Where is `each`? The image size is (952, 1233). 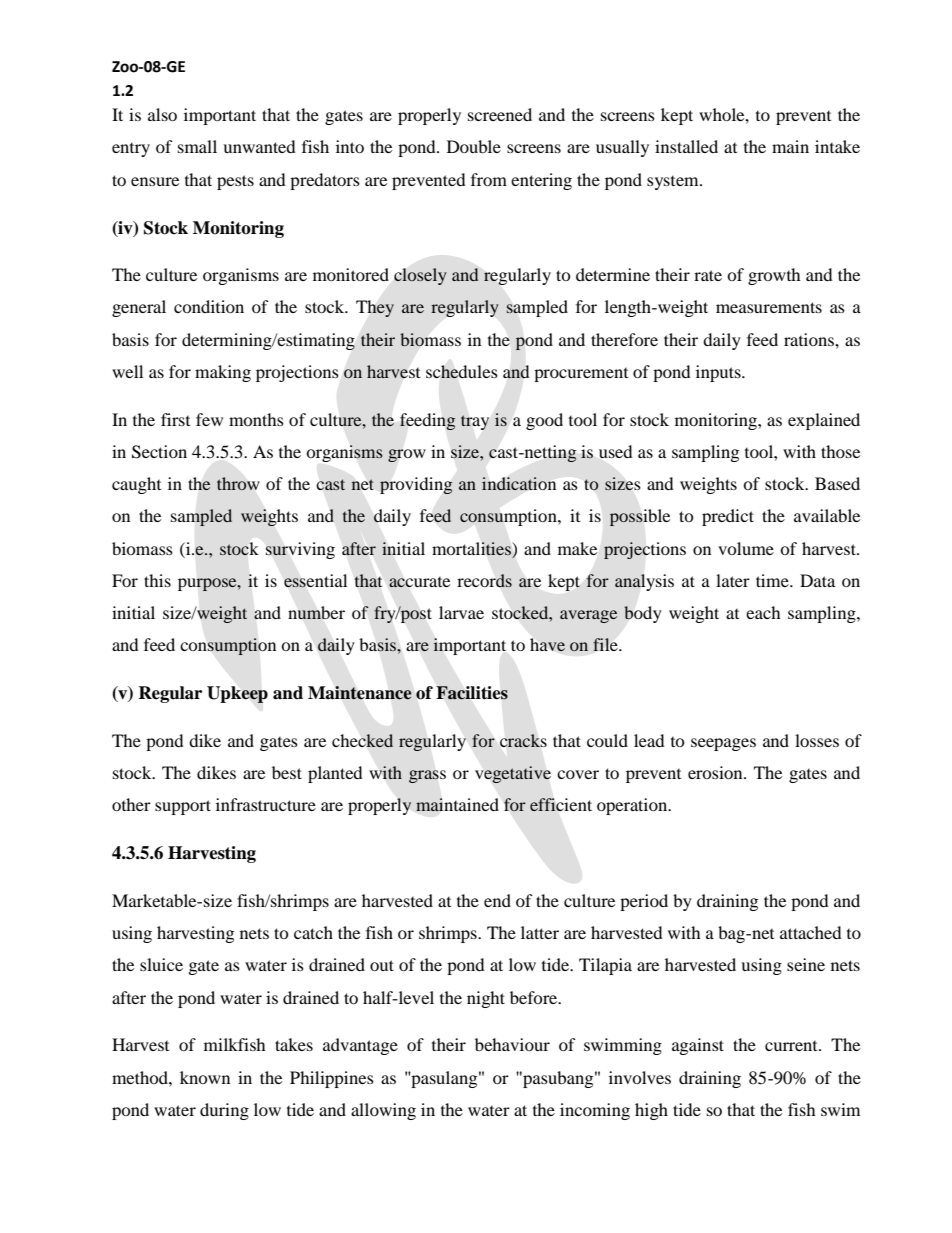 each is located at coordinates (763, 612).
